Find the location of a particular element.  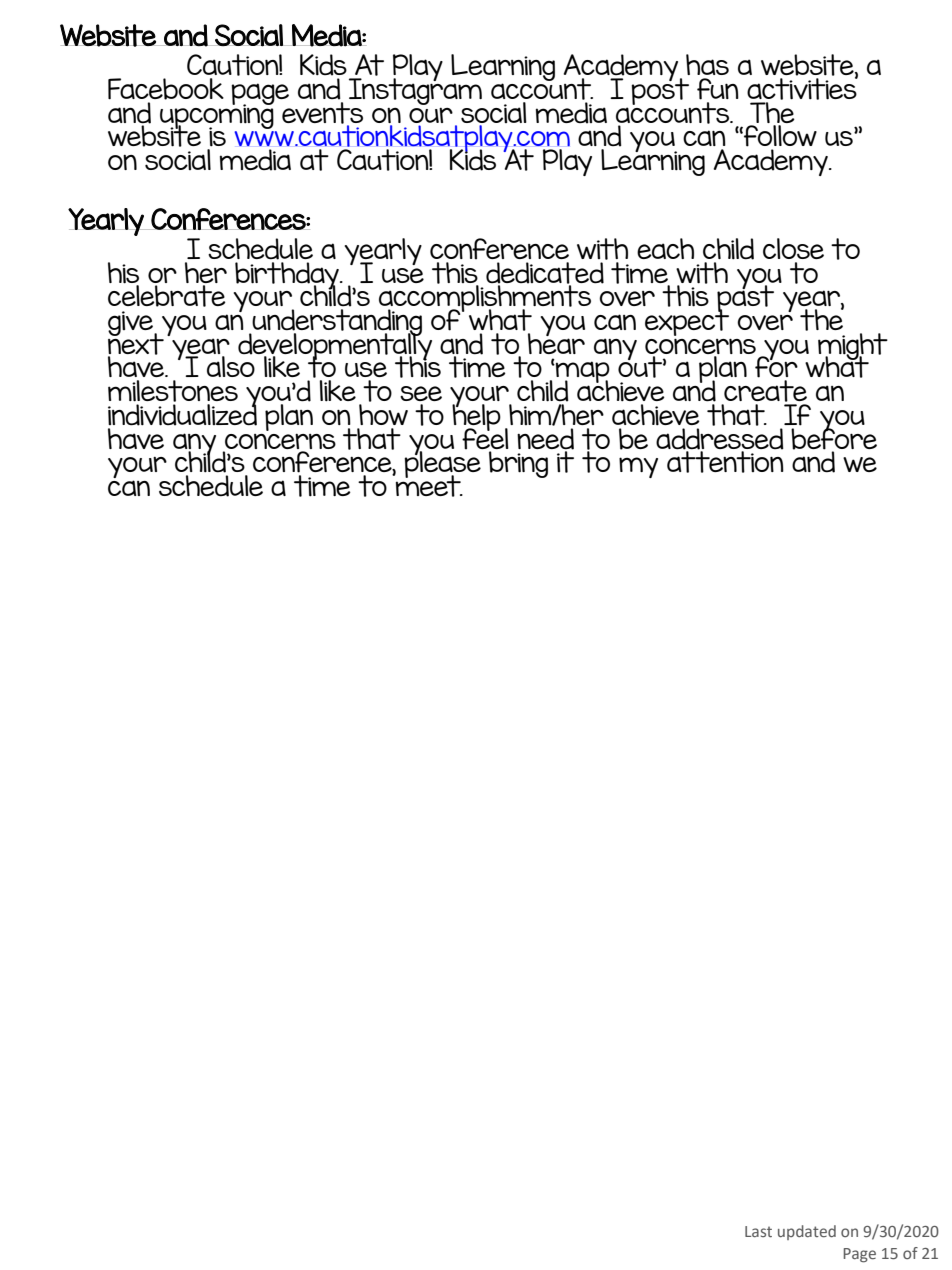

fun is located at coordinates (718, 89).
